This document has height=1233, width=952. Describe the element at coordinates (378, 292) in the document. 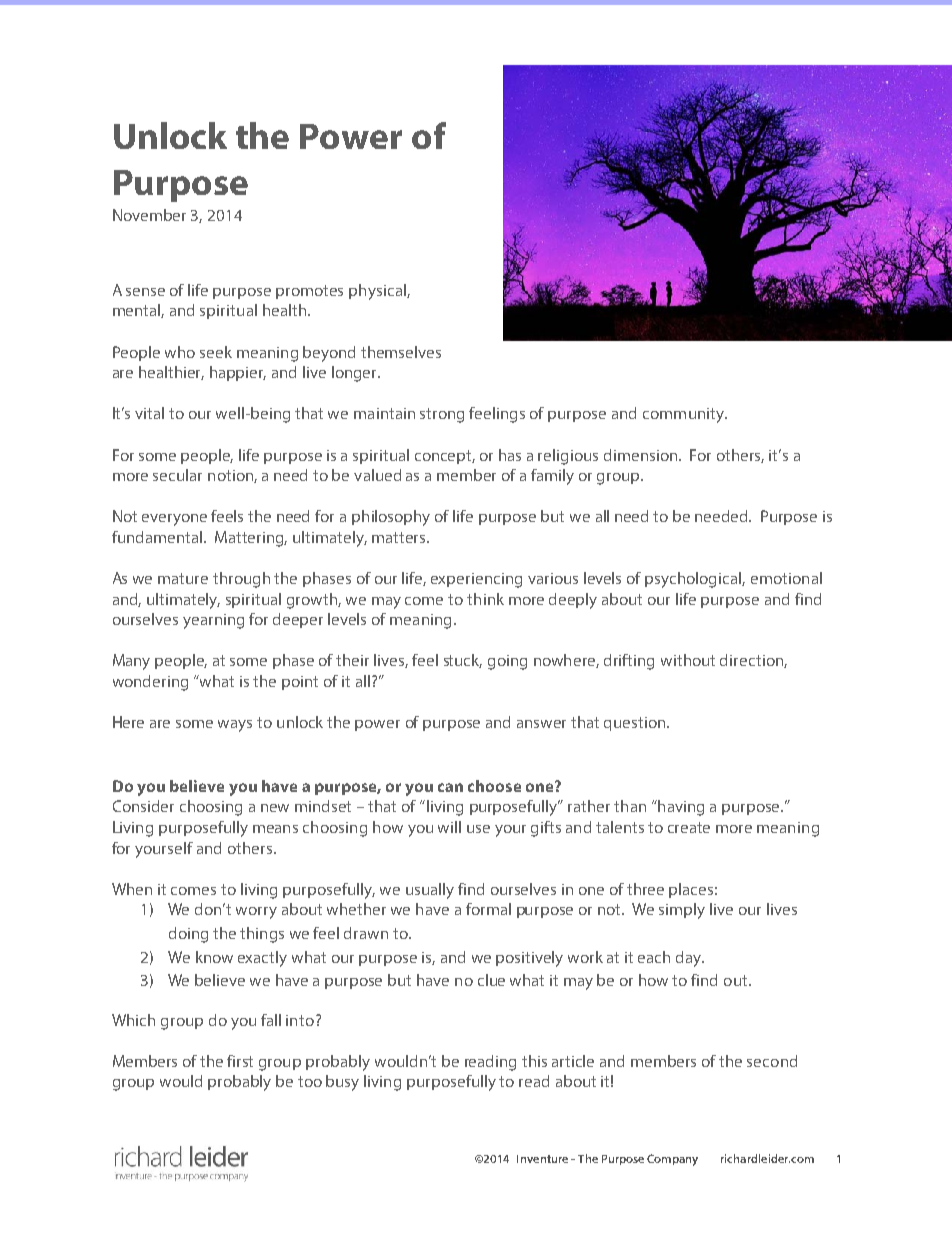

I see `physical` at that location.
